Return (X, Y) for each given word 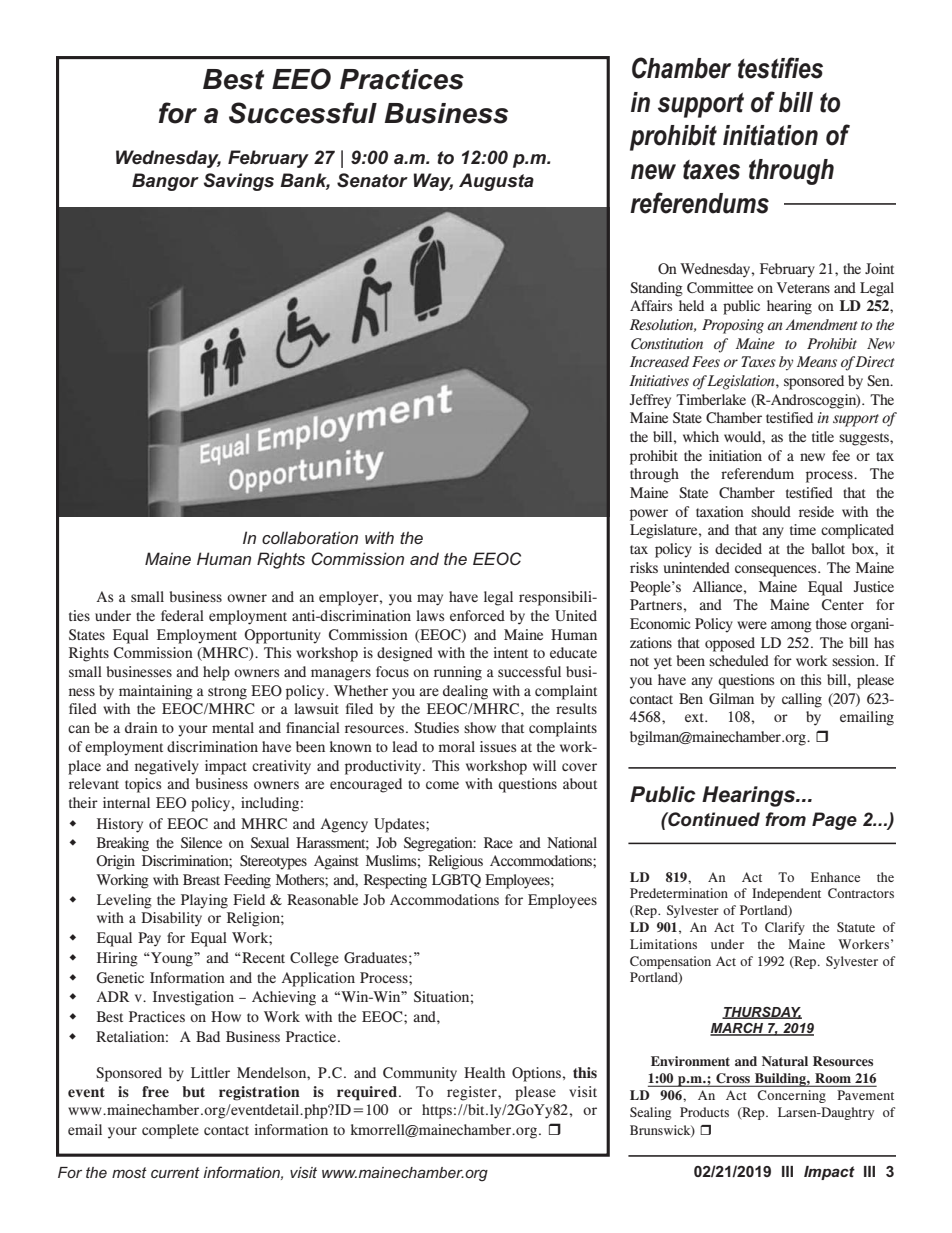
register (473, 1093)
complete (170, 1131)
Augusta (496, 182)
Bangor (165, 182)
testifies (780, 68)
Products (704, 1112)
